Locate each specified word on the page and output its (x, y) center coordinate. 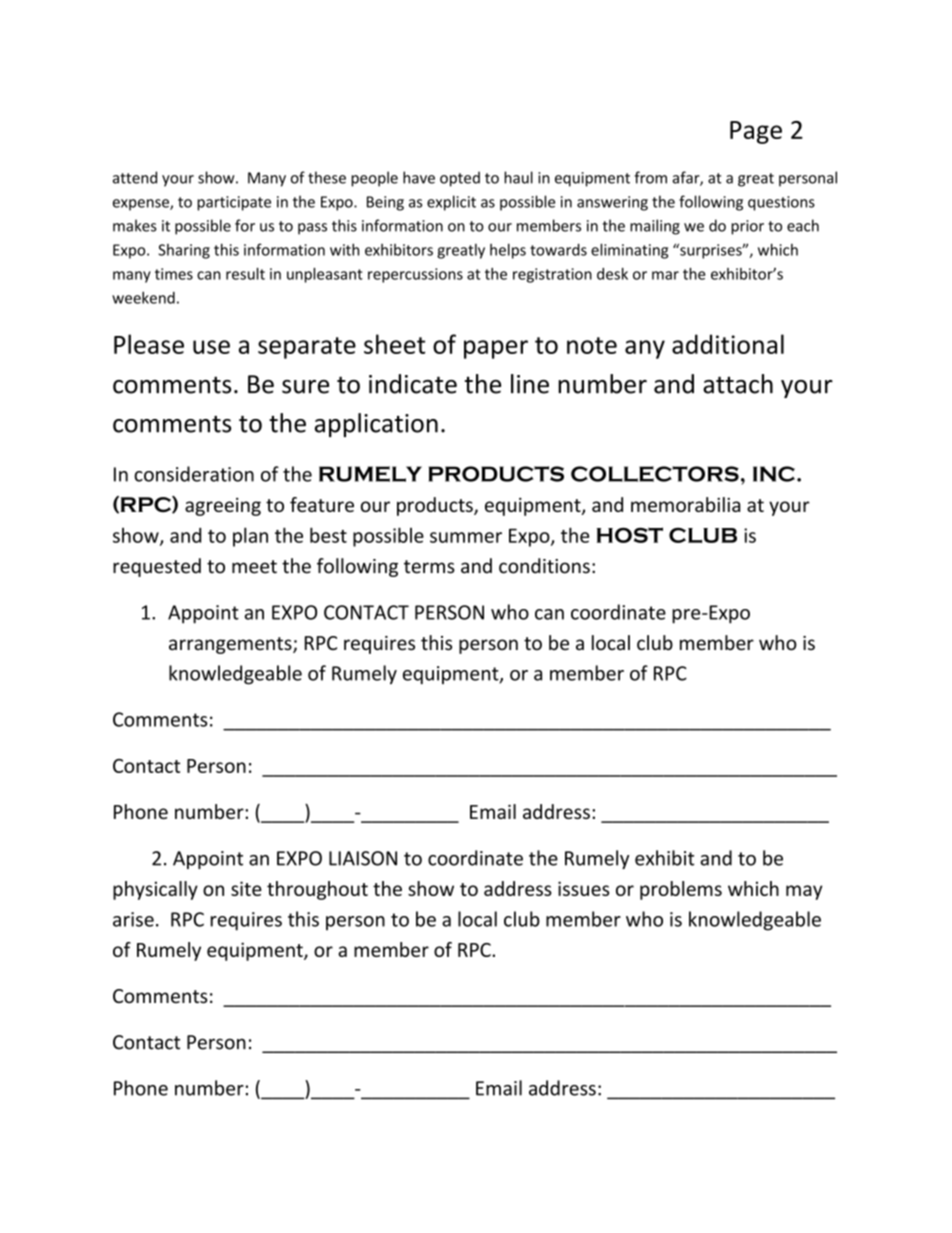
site (246, 888)
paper (496, 349)
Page (756, 132)
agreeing (223, 507)
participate (234, 203)
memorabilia (685, 504)
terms (429, 567)
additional (728, 344)
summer (466, 537)
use (211, 347)
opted (460, 179)
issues (583, 888)
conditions (544, 566)
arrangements (231, 645)
